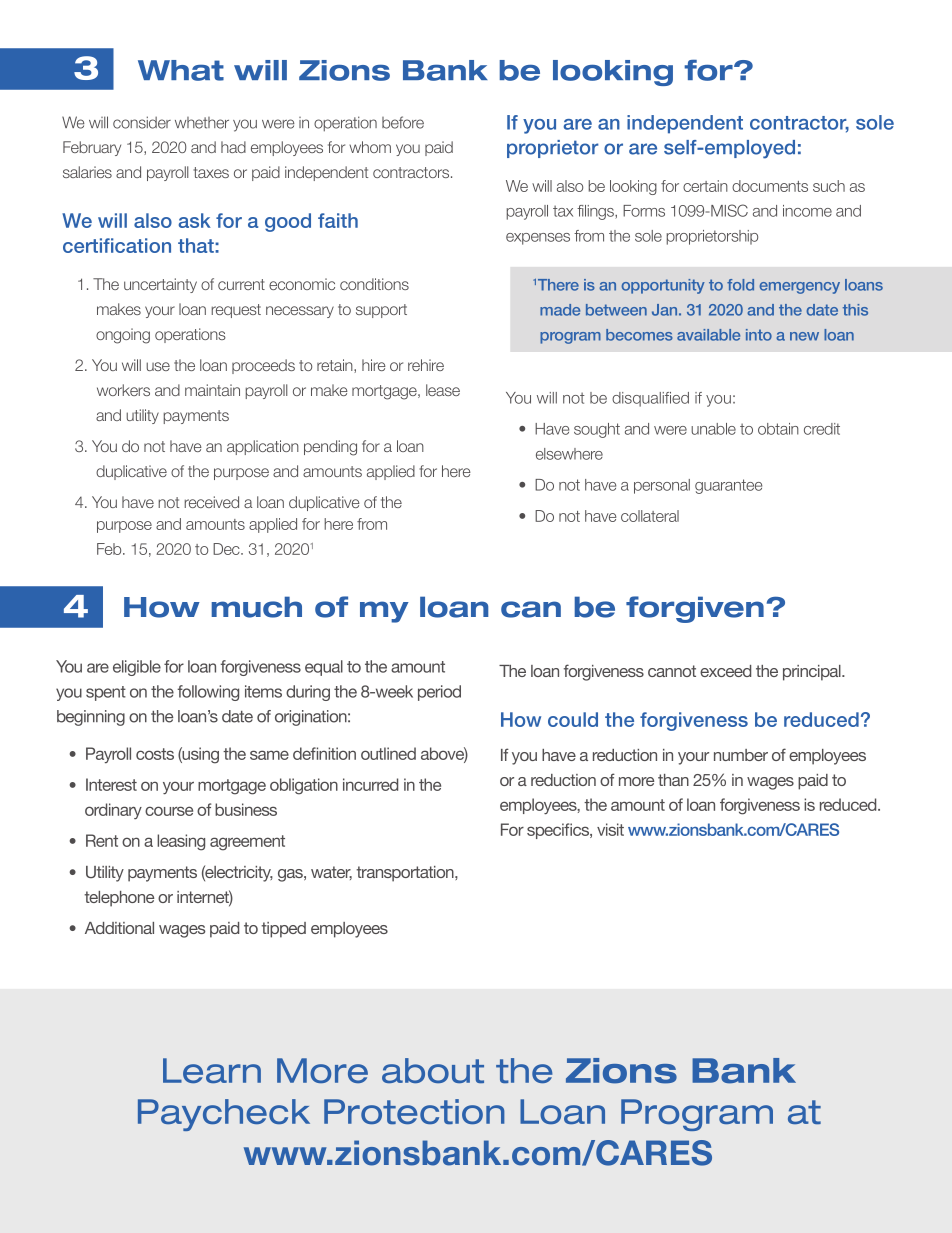  Describe the element at coordinates (202, 123) in the screenshot. I see `whether` at that location.
